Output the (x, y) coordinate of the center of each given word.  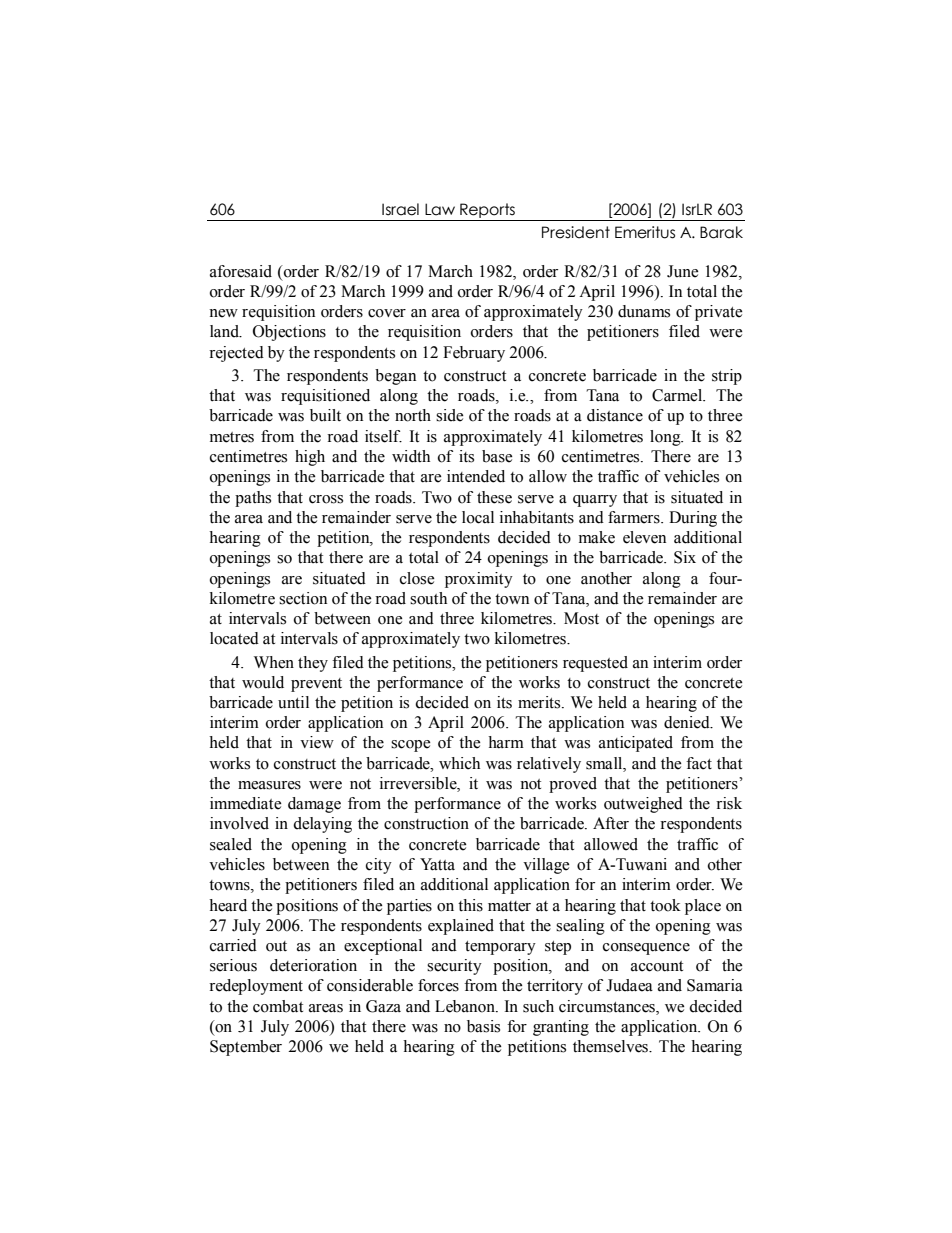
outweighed (643, 805)
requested (595, 664)
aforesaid (241, 271)
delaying (322, 825)
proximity (479, 580)
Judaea (629, 985)
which (459, 763)
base (497, 456)
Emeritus (645, 232)
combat (278, 1006)
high (310, 458)
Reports (487, 212)
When (274, 662)
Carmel (678, 395)
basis (483, 1026)
